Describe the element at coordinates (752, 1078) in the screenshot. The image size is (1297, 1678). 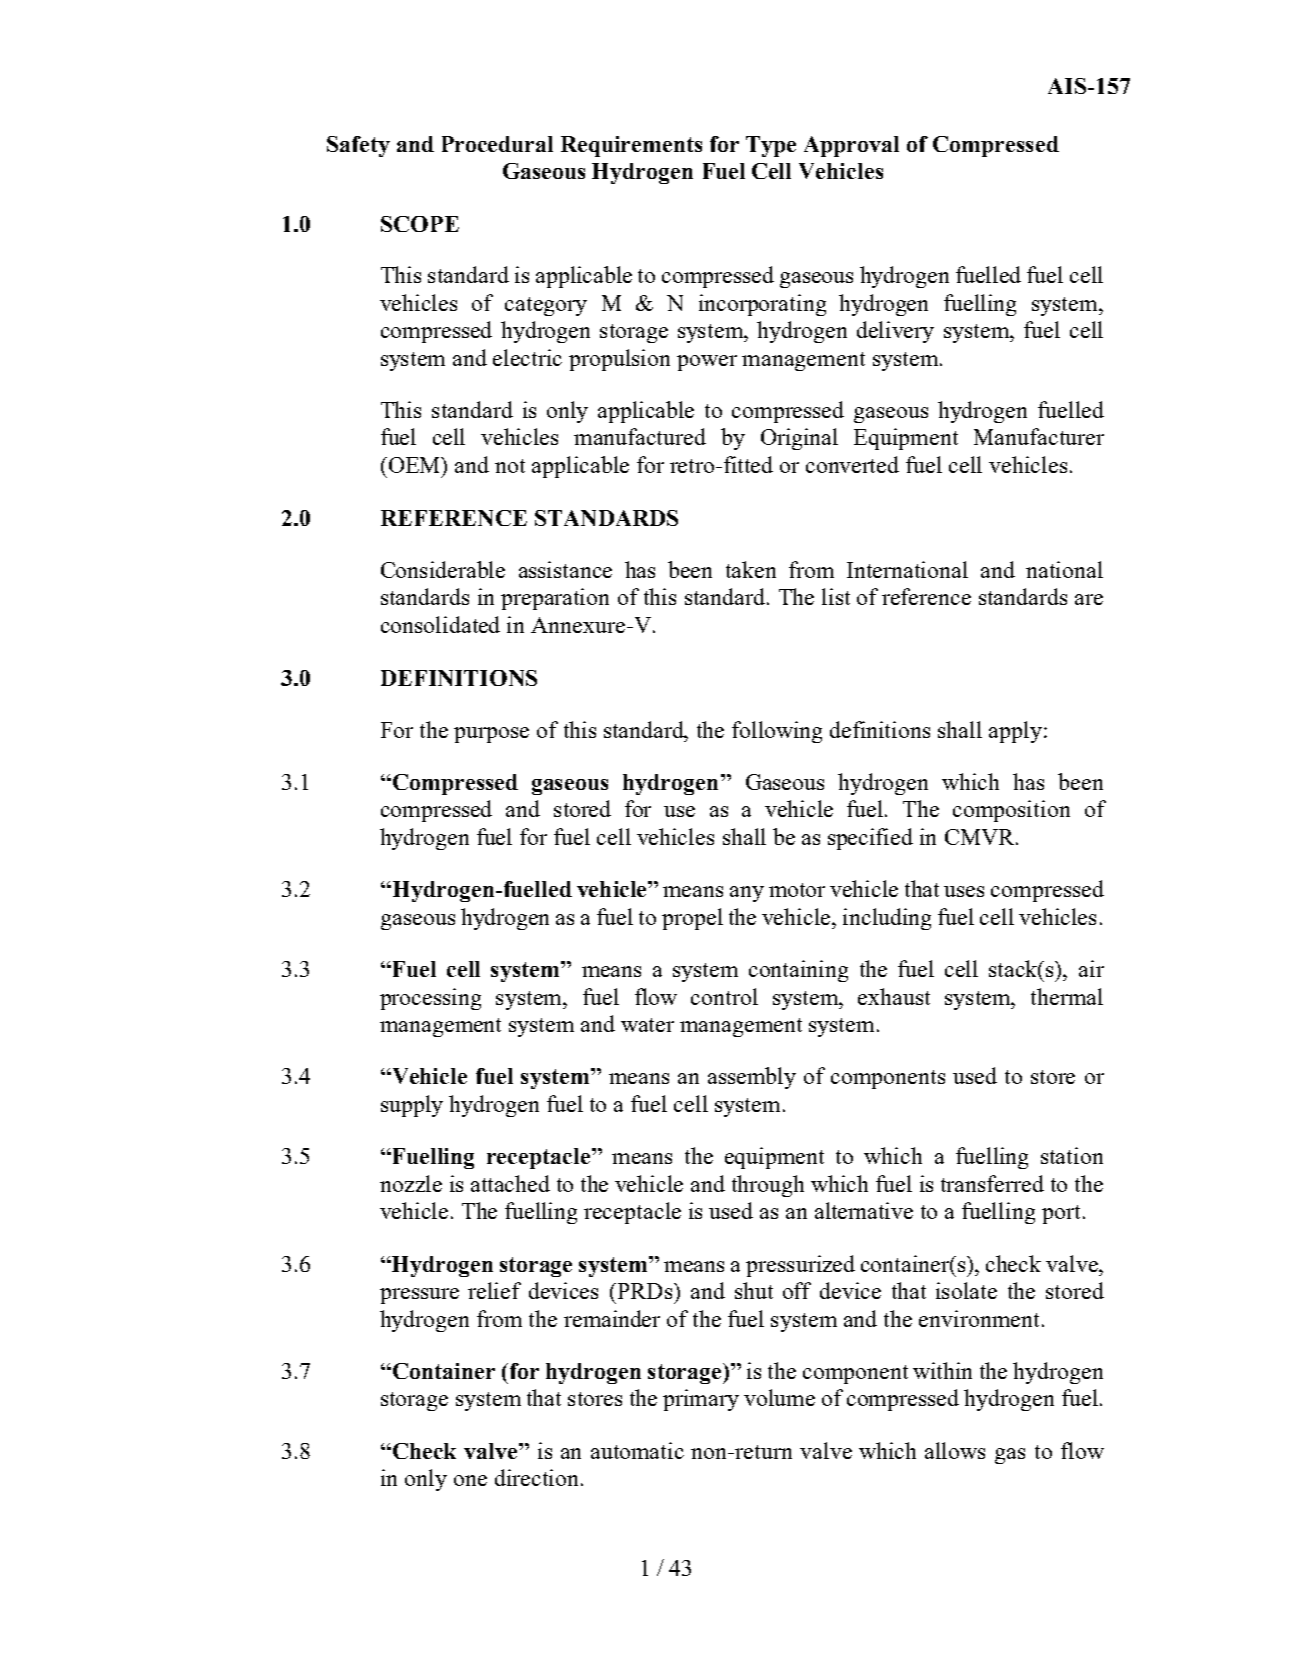
I see `assembly` at that location.
